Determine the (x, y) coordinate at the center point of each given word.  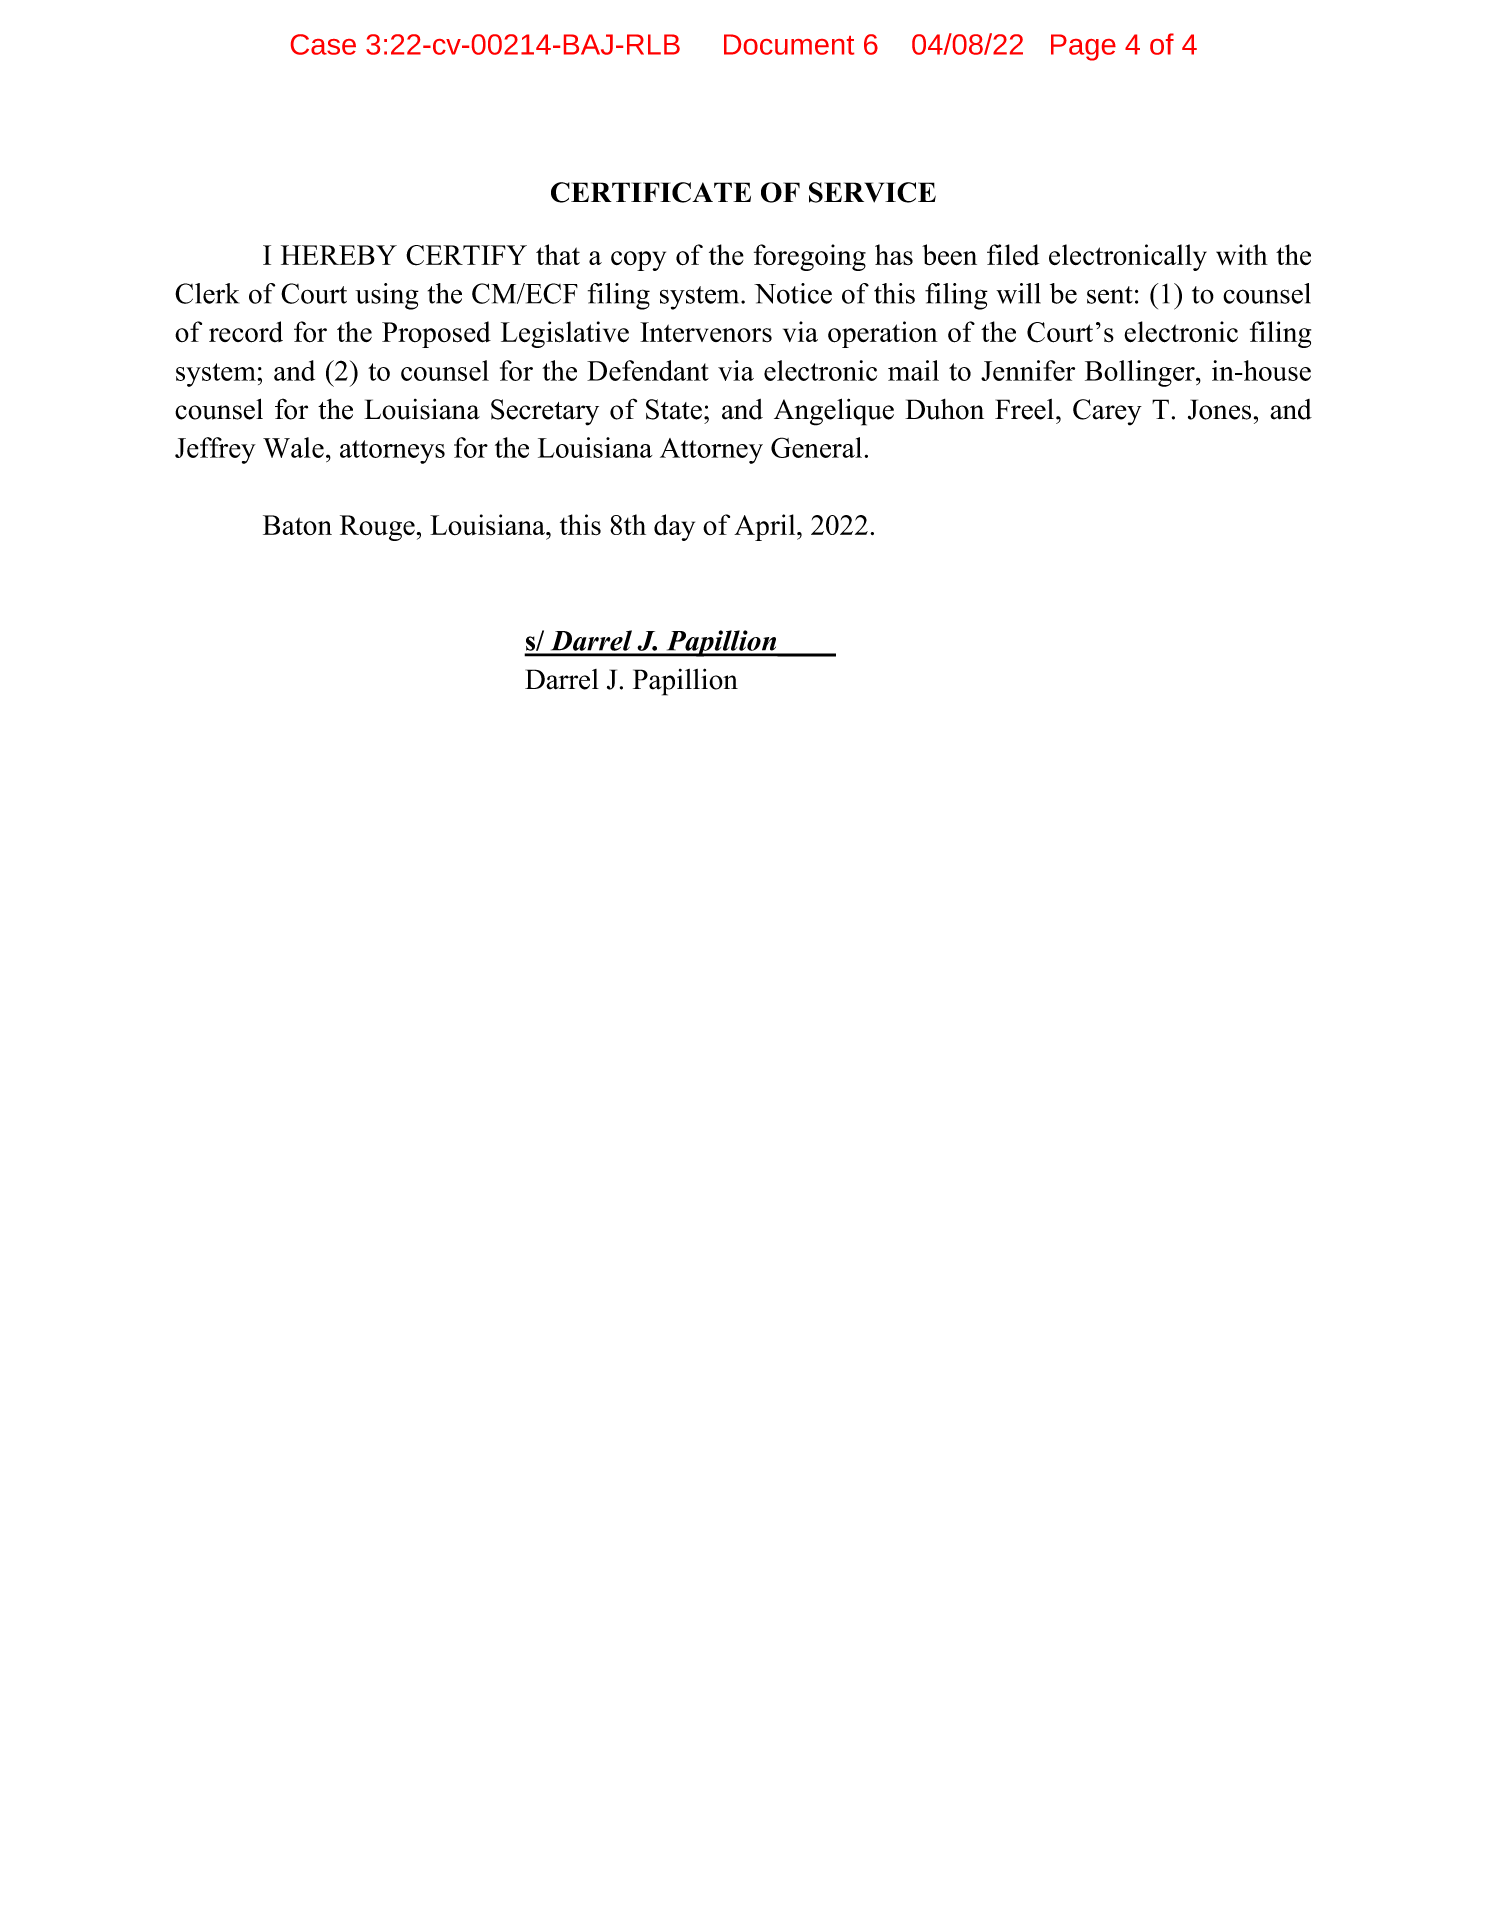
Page (1083, 47)
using (387, 296)
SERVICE (872, 192)
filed (1013, 254)
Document (789, 44)
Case (323, 44)
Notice (793, 293)
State (674, 409)
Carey (1107, 412)
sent (1110, 295)
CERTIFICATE (651, 192)
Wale (293, 447)
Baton (297, 525)
